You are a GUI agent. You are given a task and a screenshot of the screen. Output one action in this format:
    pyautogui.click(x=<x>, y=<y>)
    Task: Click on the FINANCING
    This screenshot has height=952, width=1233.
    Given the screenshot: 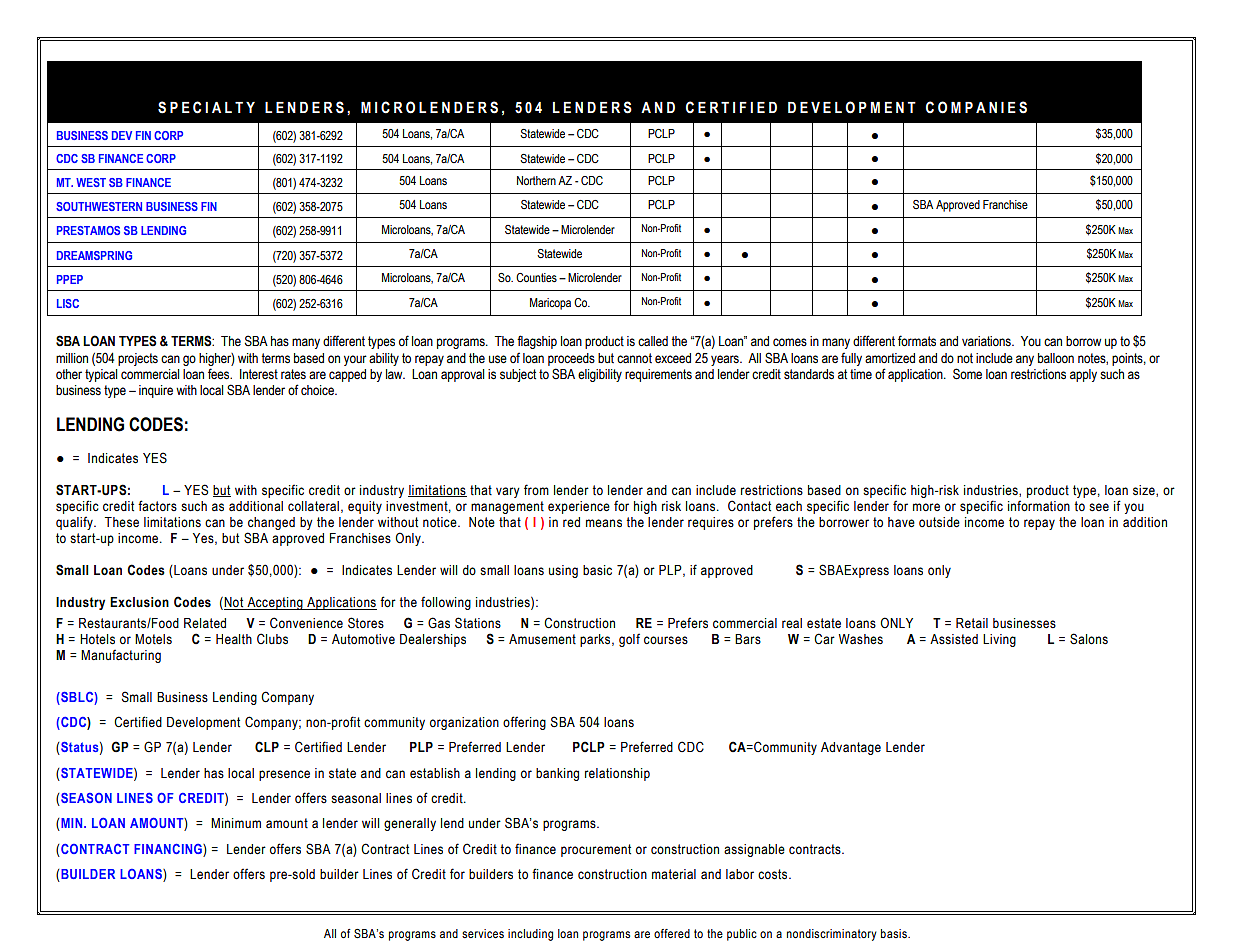 What is the action you would take?
    pyautogui.click(x=169, y=849)
